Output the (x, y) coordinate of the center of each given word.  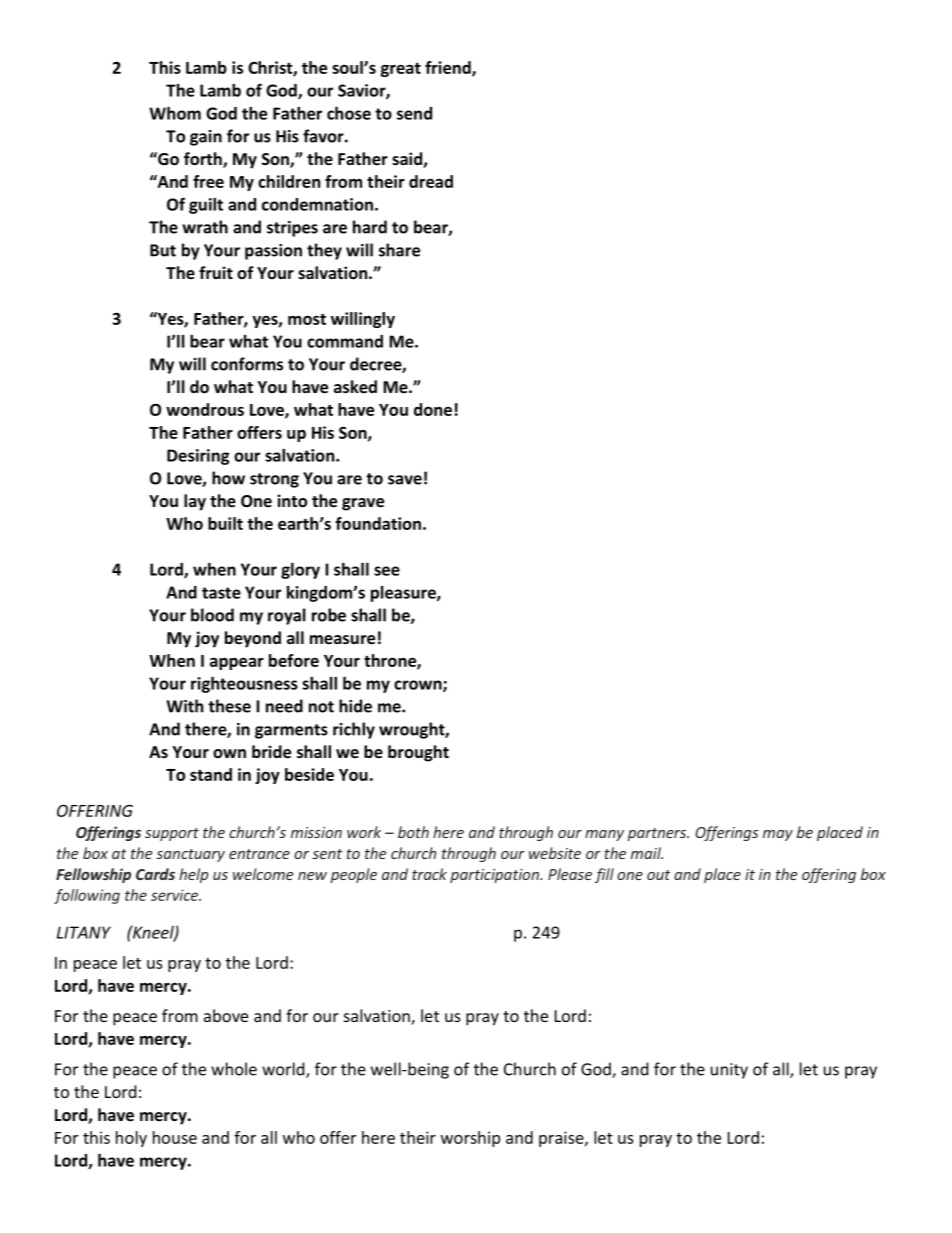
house (175, 1137)
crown (419, 686)
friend (449, 68)
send (414, 113)
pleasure (404, 594)
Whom (175, 113)
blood (212, 615)
